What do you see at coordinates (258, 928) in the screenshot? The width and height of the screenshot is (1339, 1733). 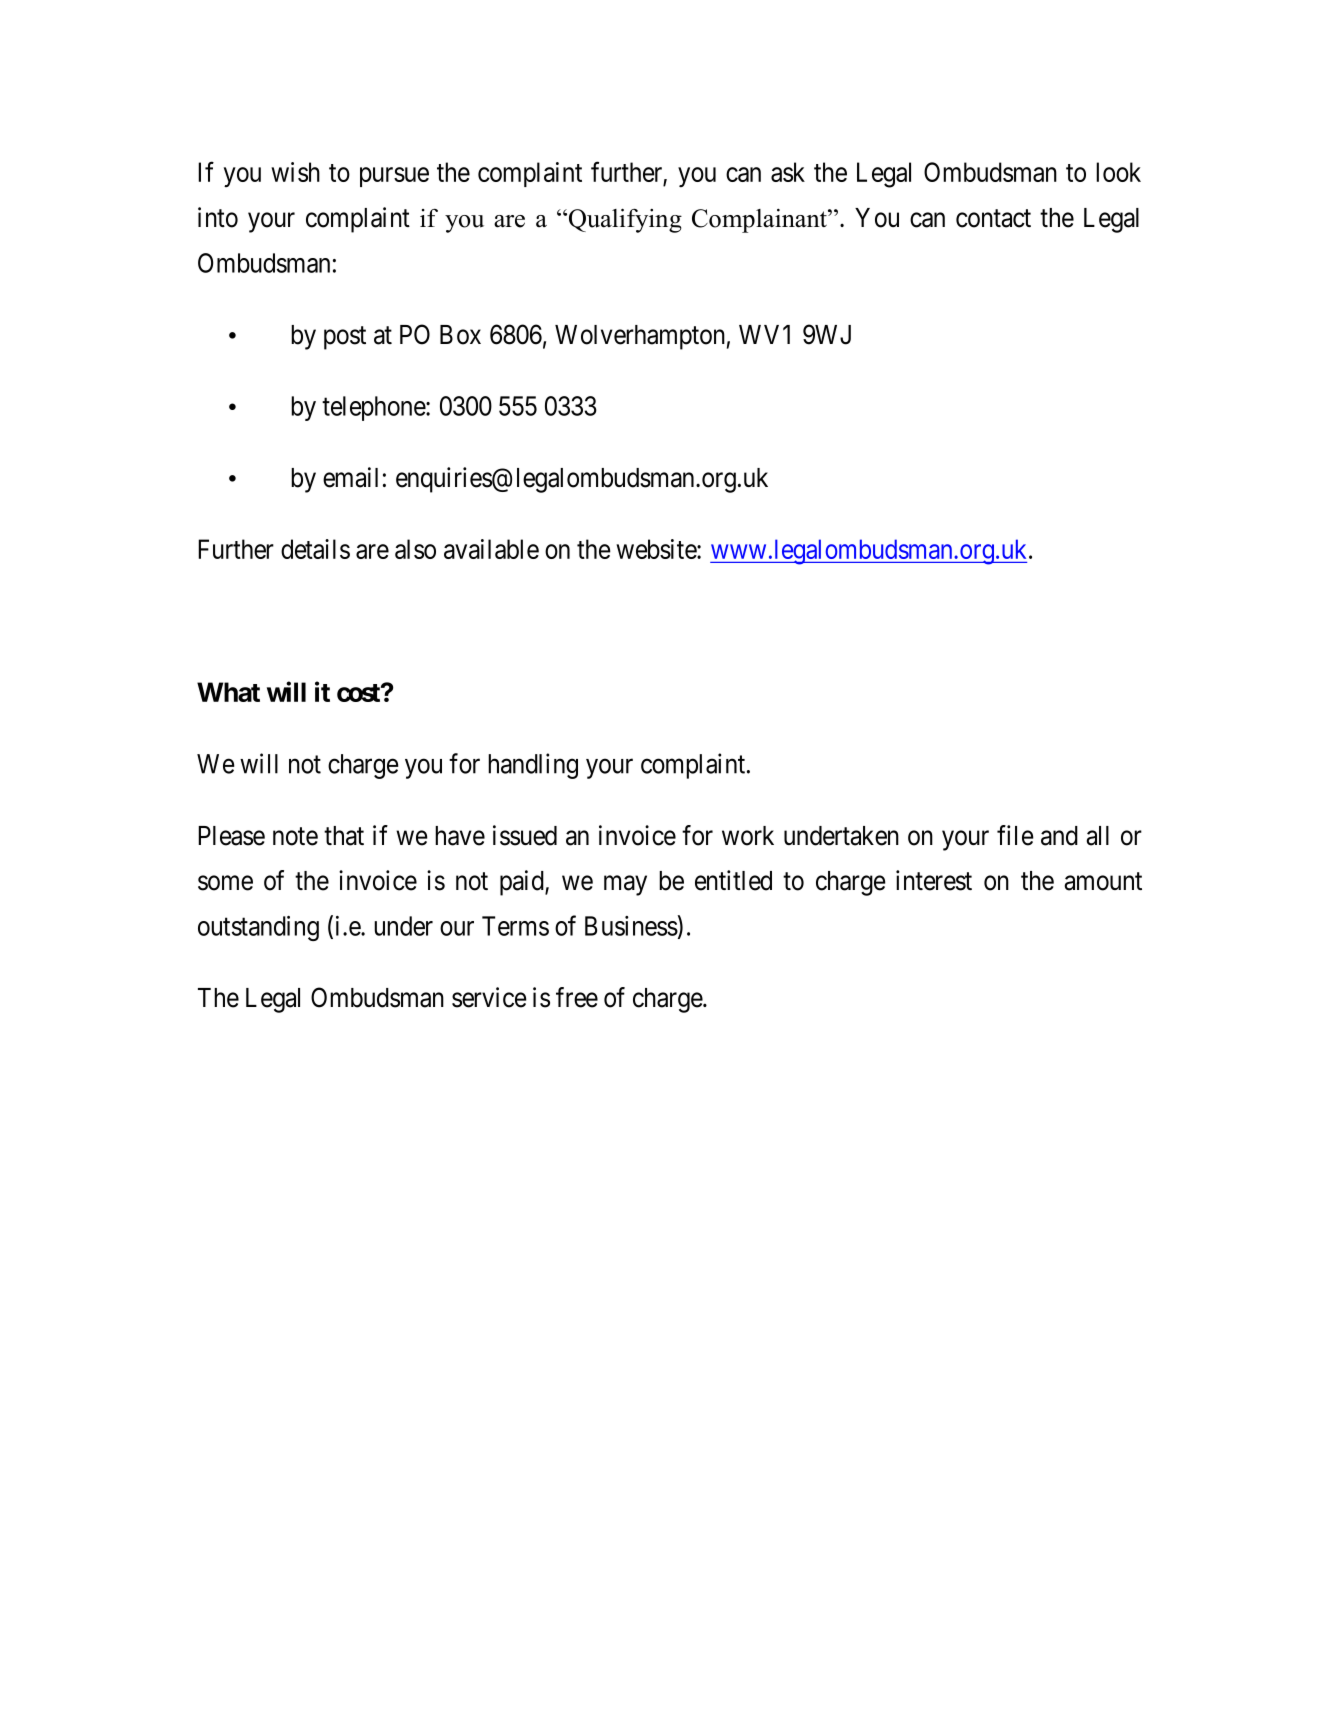 I see `outstanding` at bounding box center [258, 928].
